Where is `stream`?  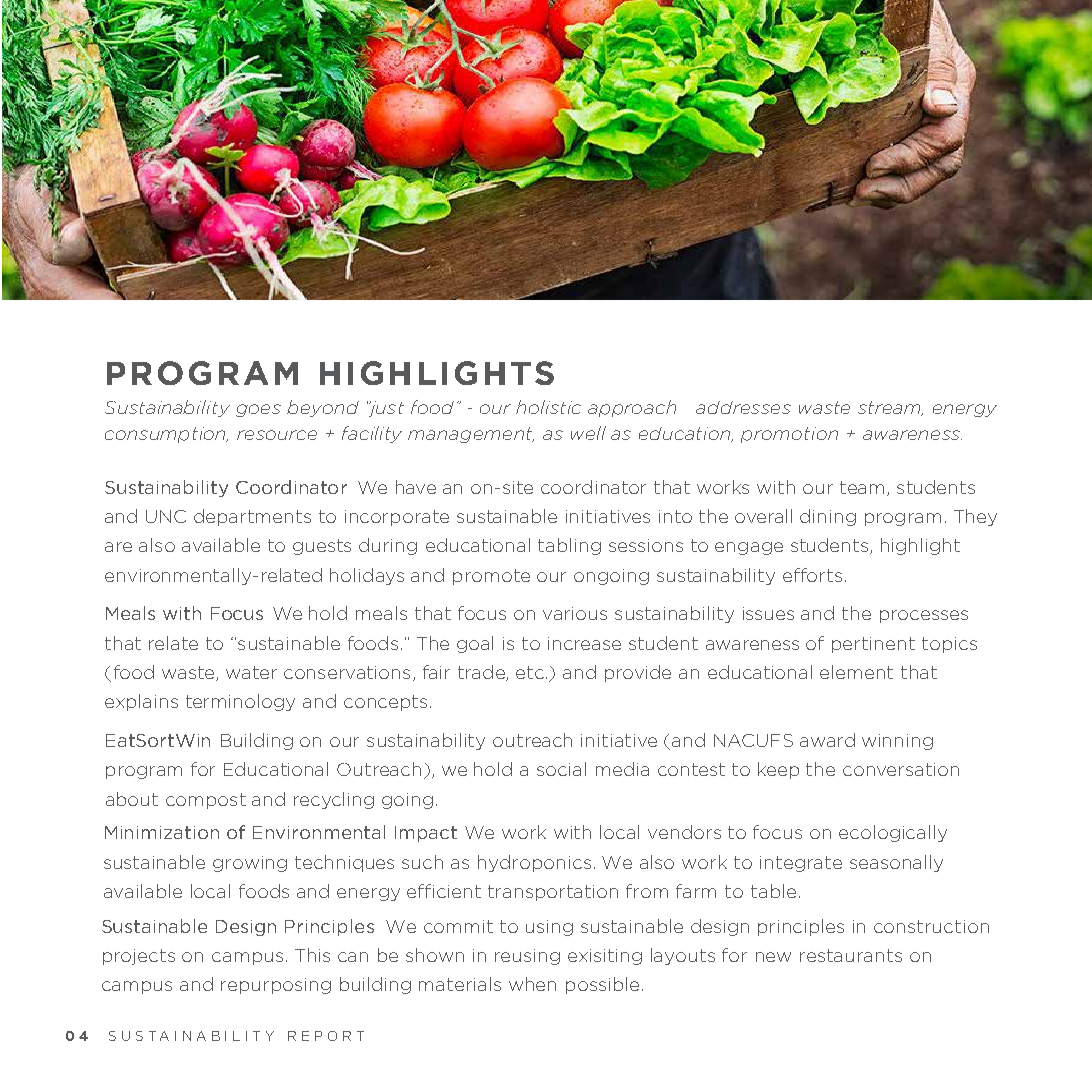 stream is located at coordinates (890, 408).
